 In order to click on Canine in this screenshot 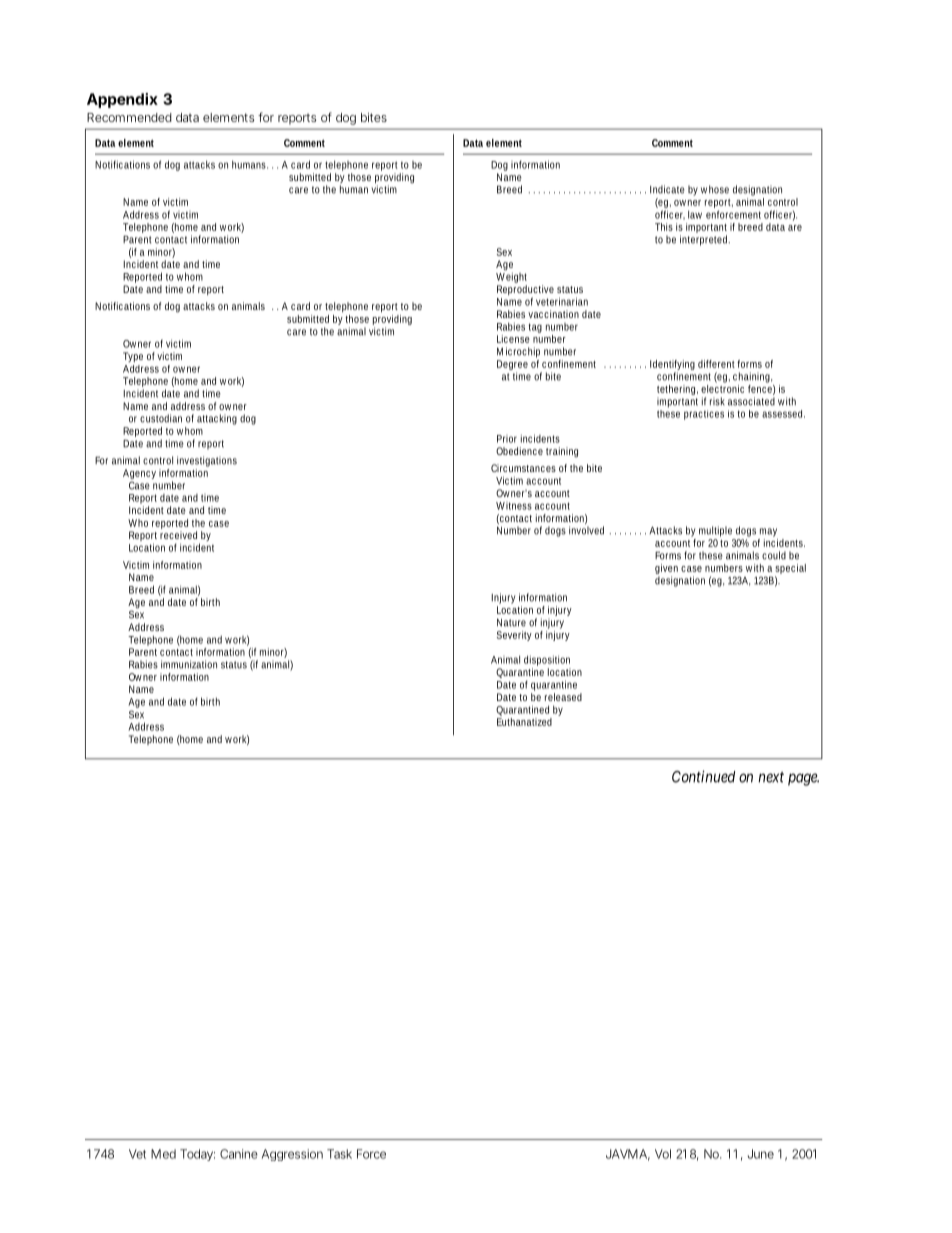, I will do `click(239, 1154)`.
